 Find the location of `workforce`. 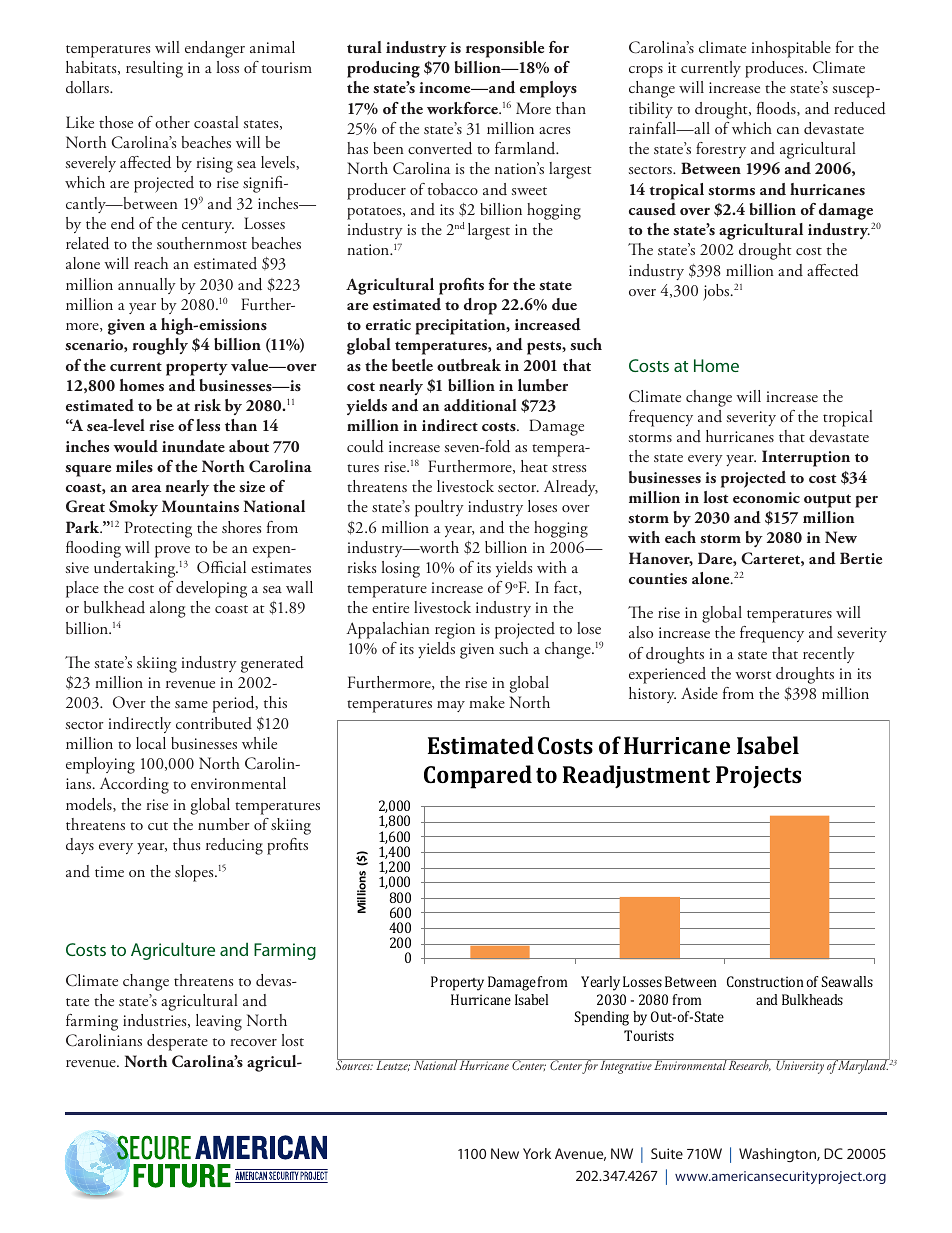

workforce is located at coordinates (464, 108).
